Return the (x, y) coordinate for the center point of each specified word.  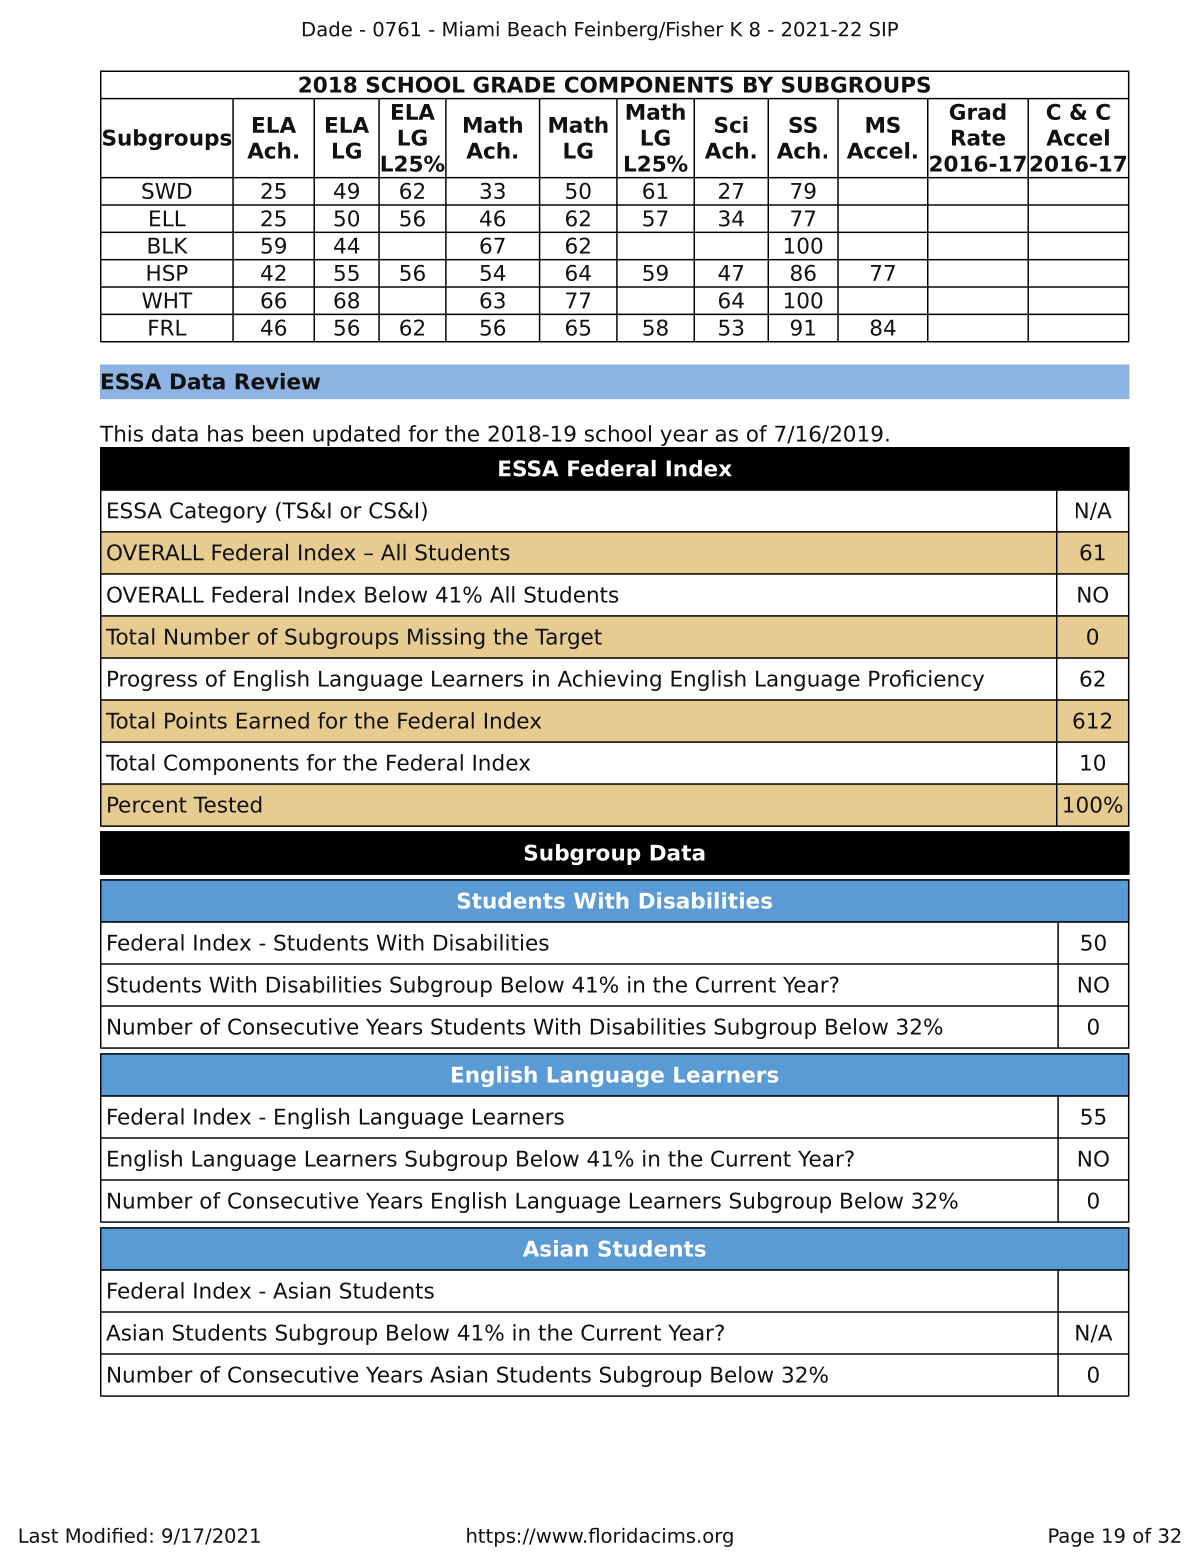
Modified (106, 1535)
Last (38, 1535)
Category (218, 512)
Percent (147, 805)
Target (568, 639)
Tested (227, 804)
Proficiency (926, 680)
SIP (884, 29)
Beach (537, 29)
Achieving (609, 680)
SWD (167, 190)
